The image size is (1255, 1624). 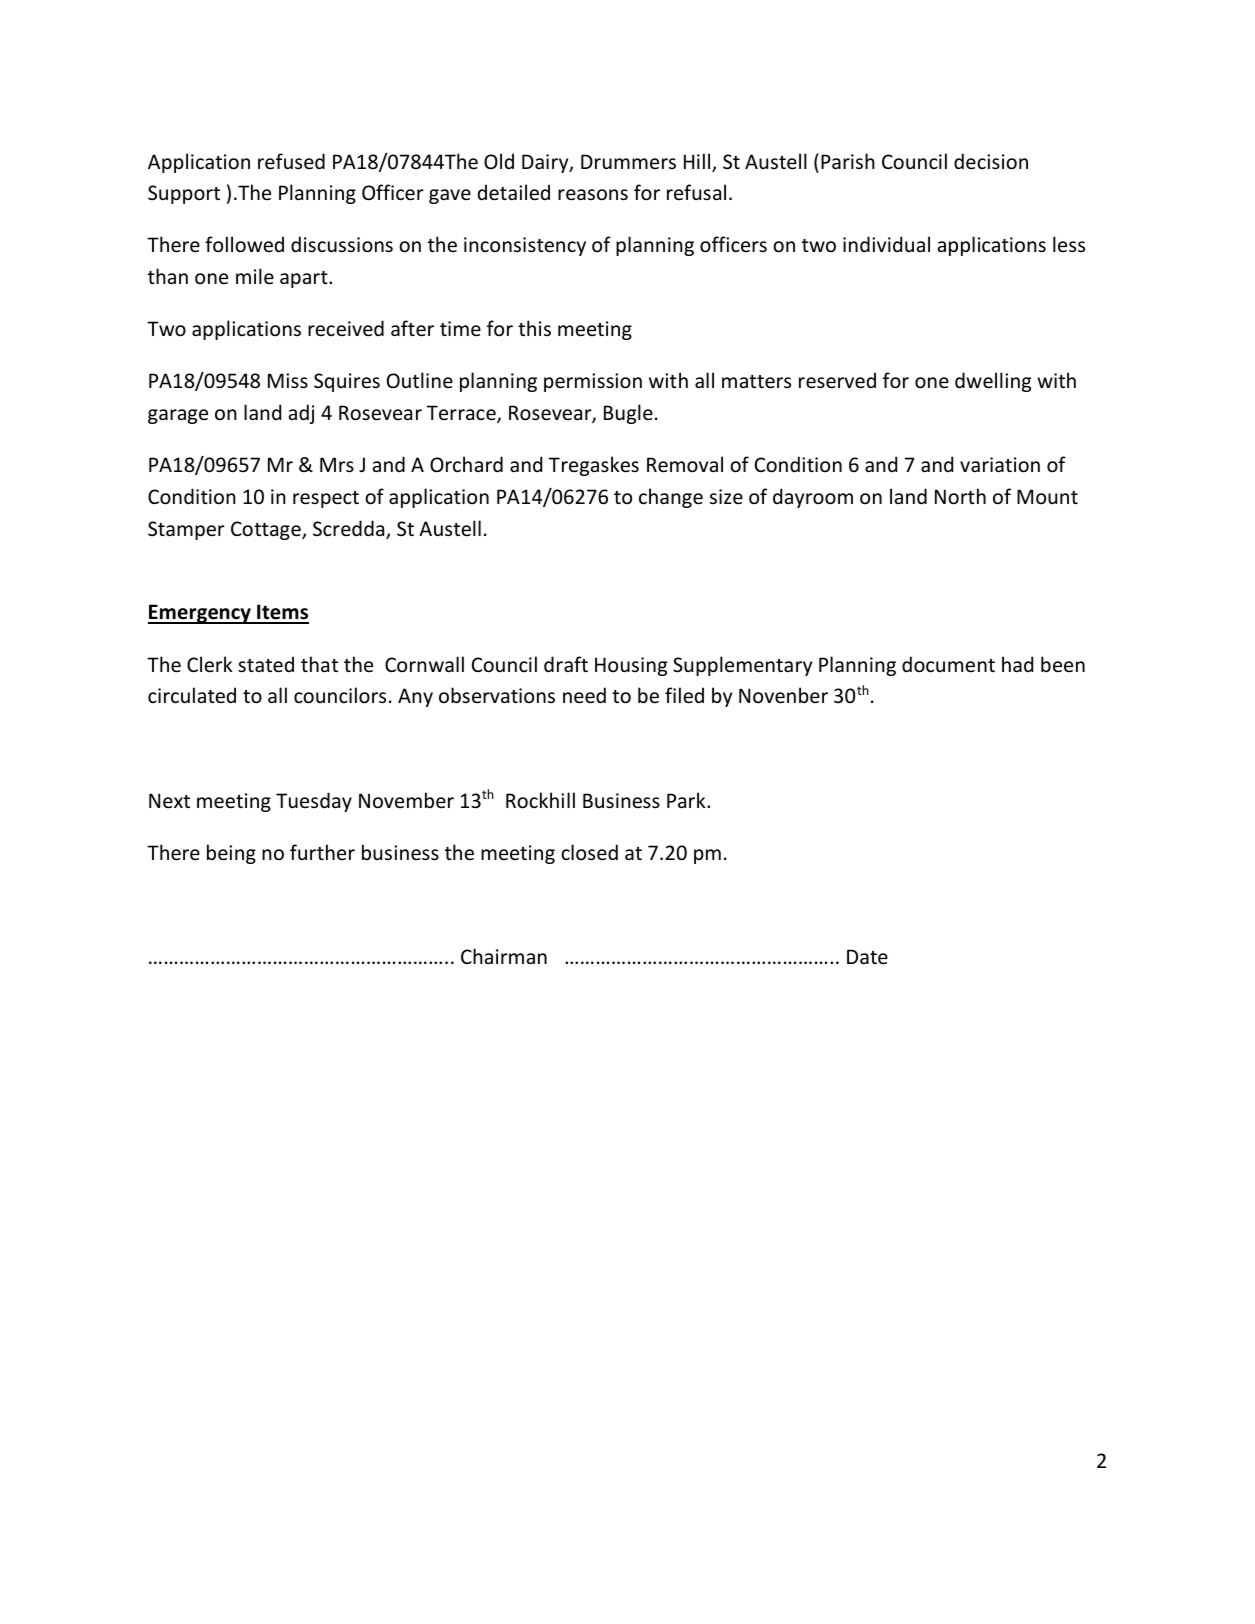 What do you see at coordinates (671, 498) in the page?
I see `change` at bounding box center [671, 498].
